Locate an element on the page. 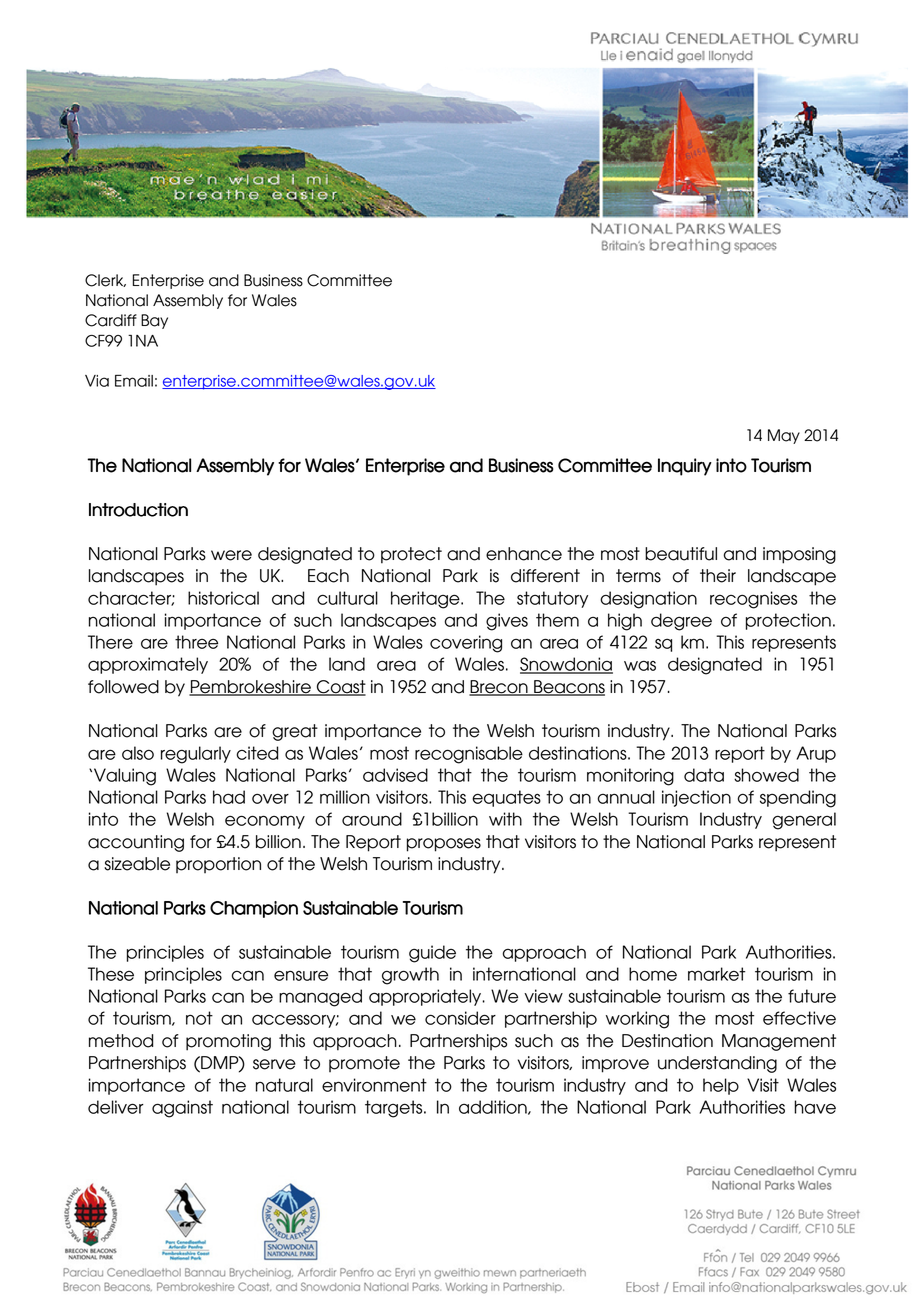 The image size is (924, 1308). against is located at coordinates (182, 1109).
